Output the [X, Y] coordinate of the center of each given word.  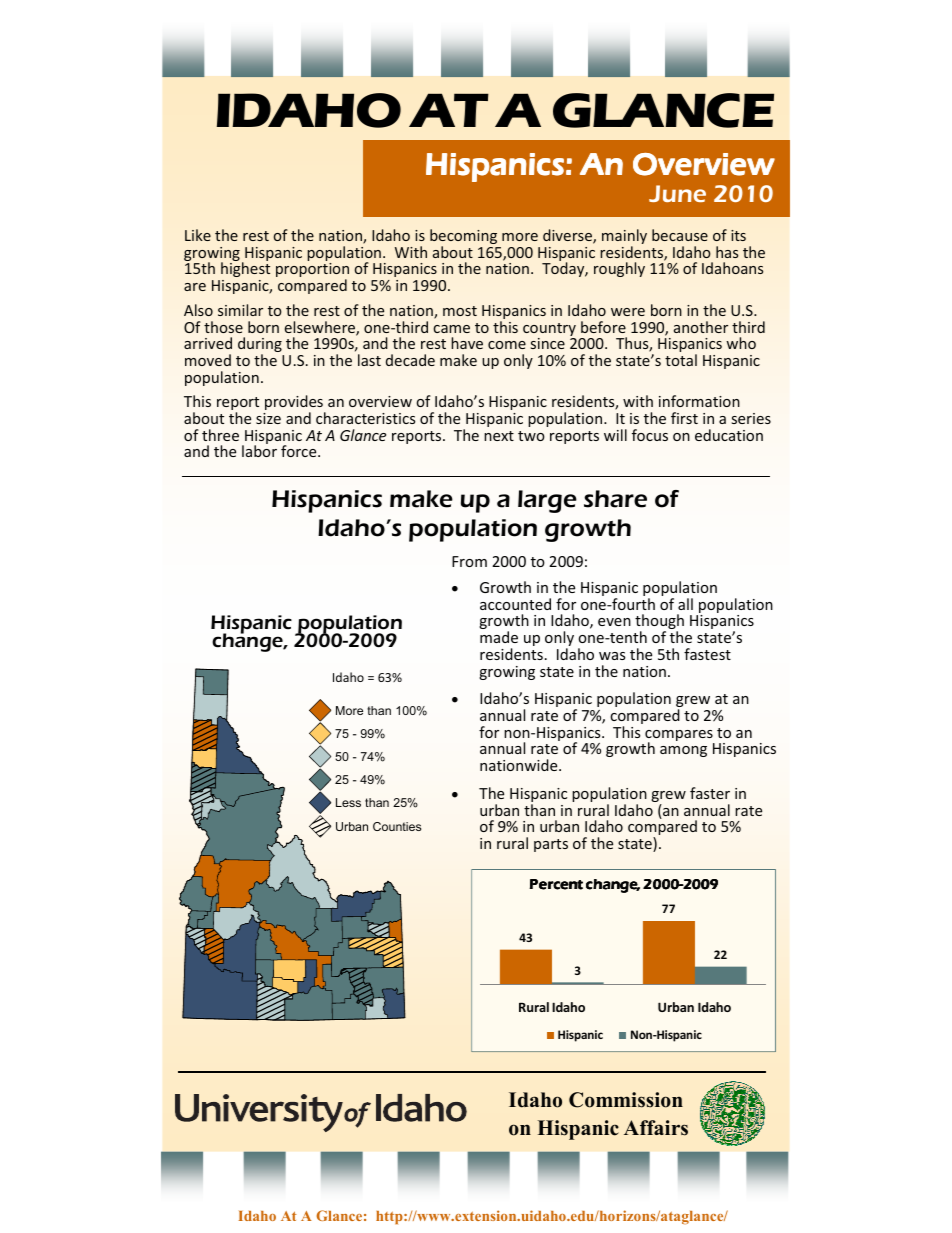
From [469, 561]
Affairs [656, 1128]
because [680, 235]
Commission [626, 1100]
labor [259, 451]
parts [551, 845]
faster [710, 793]
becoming [463, 238]
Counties [397, 826]
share [615, 499]
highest [244, 271]
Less [348, 802]
